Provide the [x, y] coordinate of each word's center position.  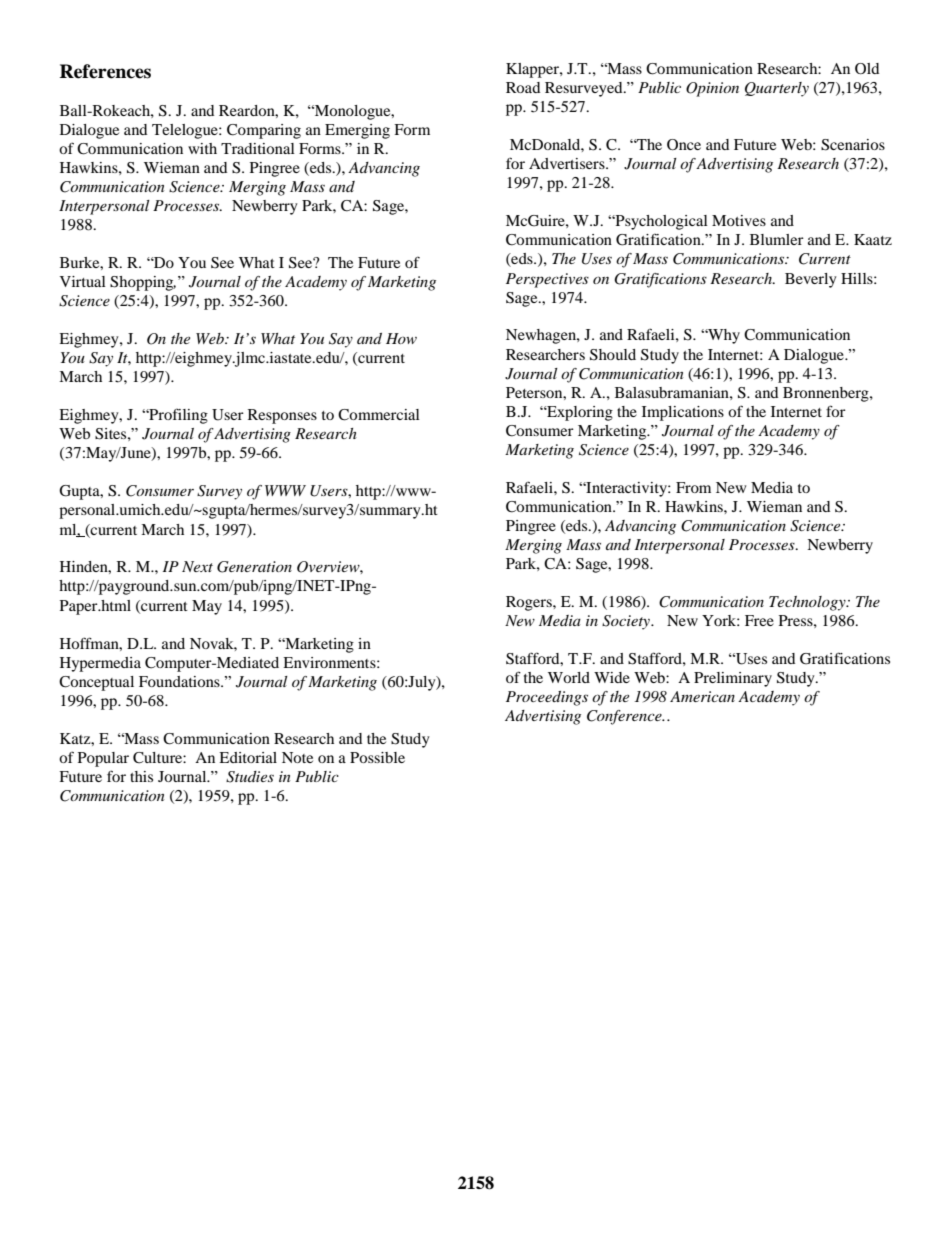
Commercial [379, 415]
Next [197, 566]
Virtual [83, 281]
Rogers [530, 603]
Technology [808, 603]
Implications [683, 413]
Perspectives [547, 280]
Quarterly [777, 89]
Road [523, 87]
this [141, 776]
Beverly [811, 280]
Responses [282, 416]
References [105, 71]
